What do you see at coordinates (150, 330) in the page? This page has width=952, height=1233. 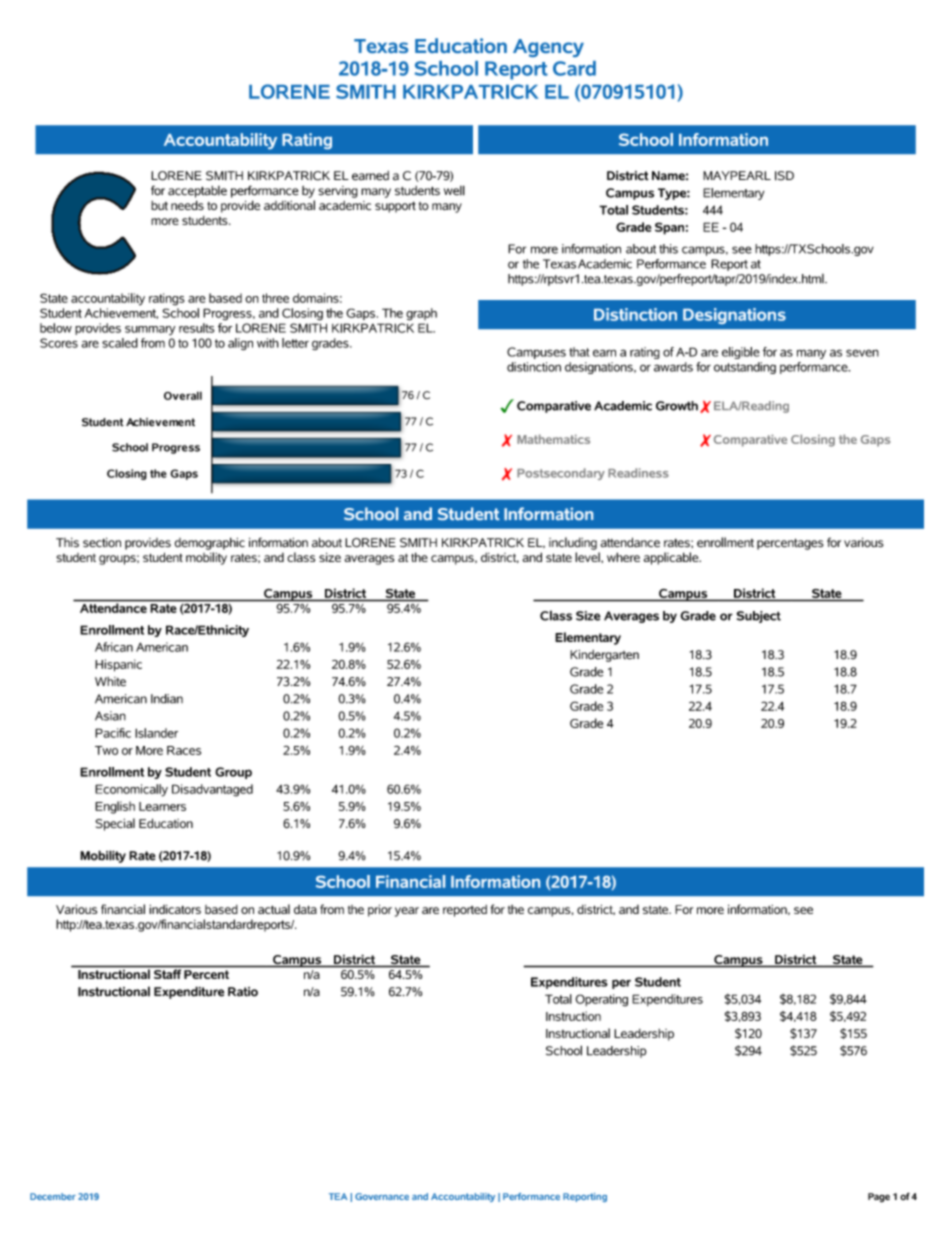 I see `summary` at bounding box center [150, 330].
